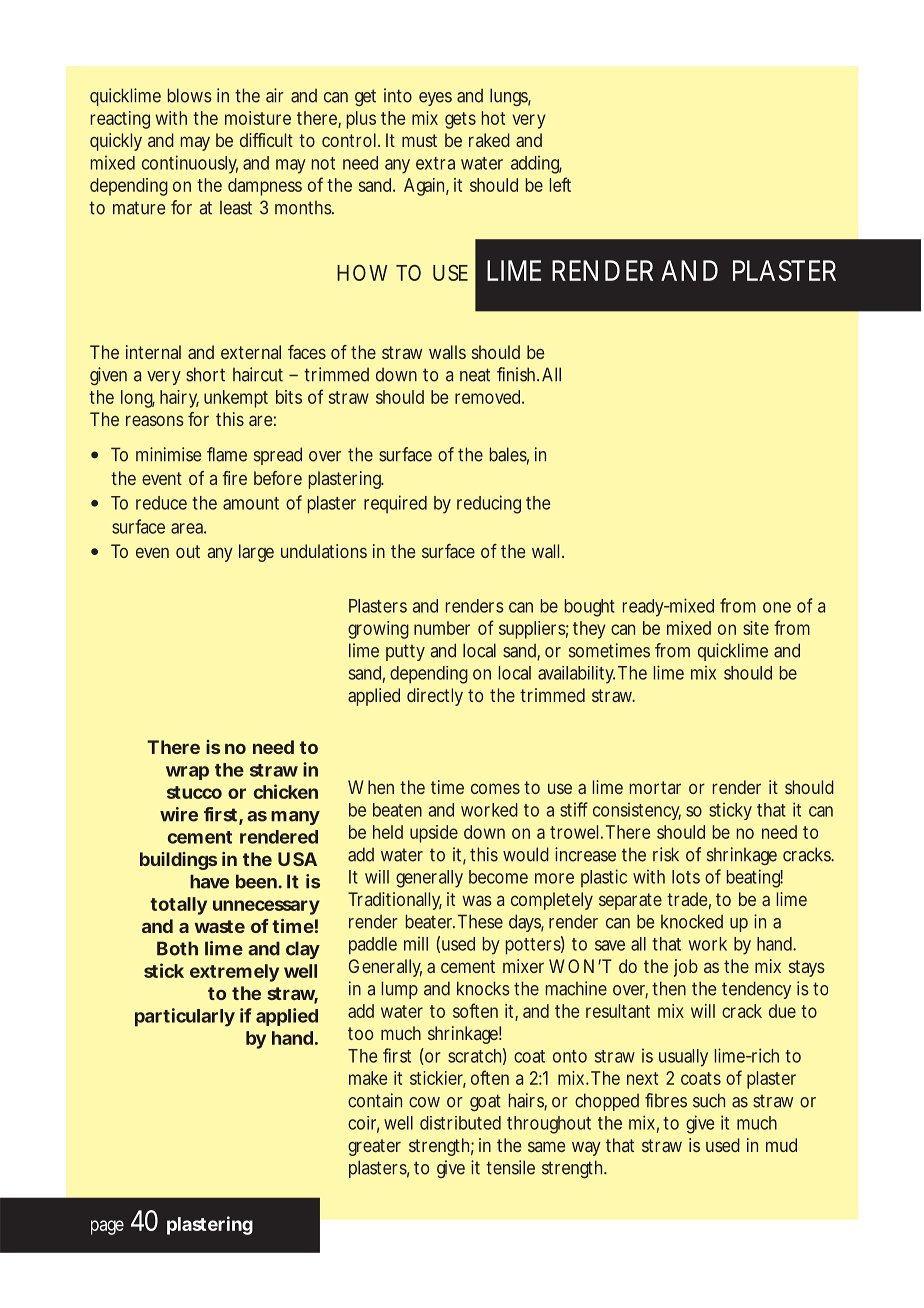 This screenshot has height=1308, width=924. What do you see at coordinates (781, 1145) in the screenshot?
I see `mud` at bounding box center [781, 1145].
